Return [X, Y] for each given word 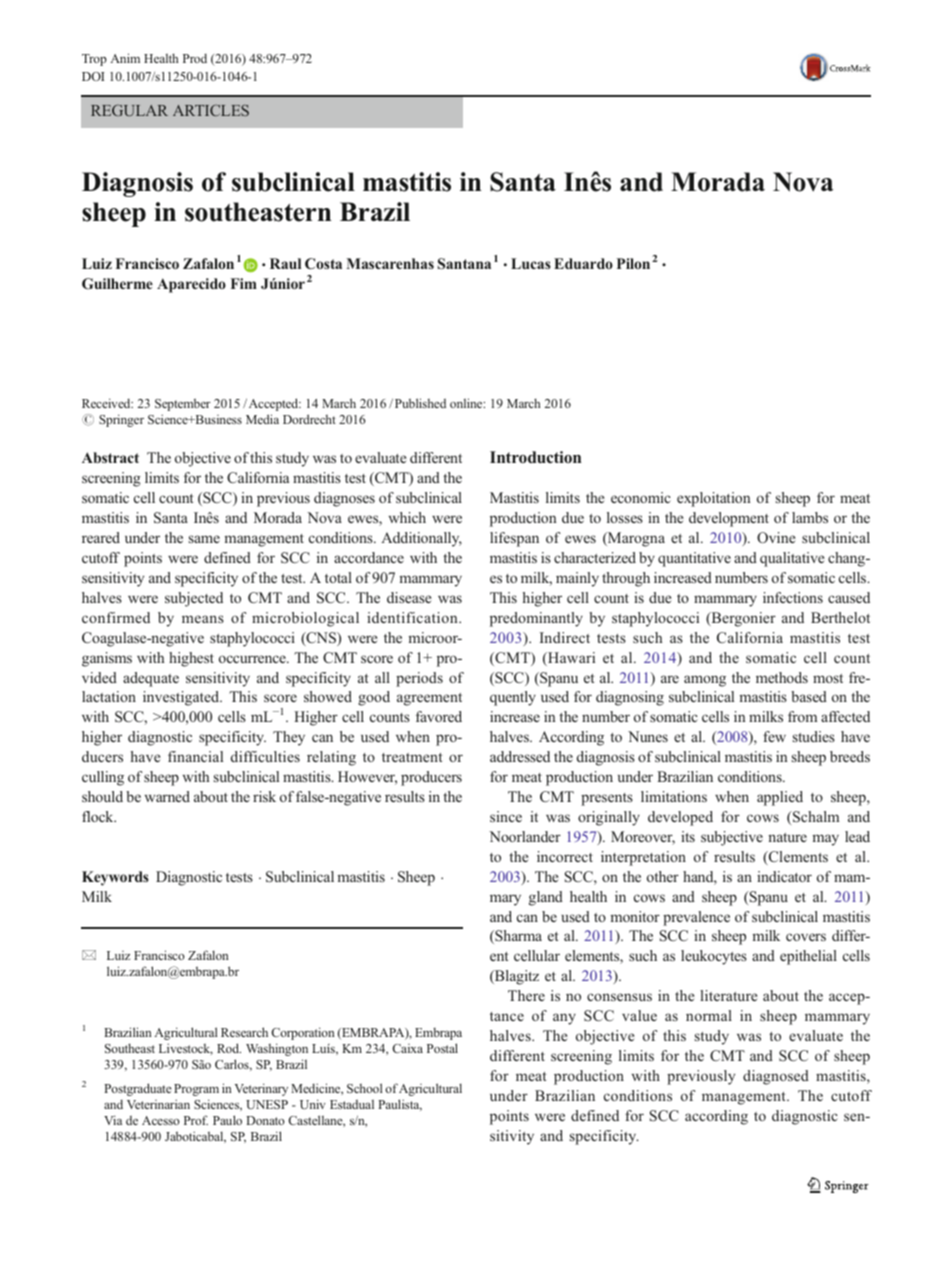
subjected [194, 599]
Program [196, 1090]
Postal [442, 1048]
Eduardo [583, 263]
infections [793, 597]
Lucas [531, 263]
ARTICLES [211, 110]
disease [409, 597]
